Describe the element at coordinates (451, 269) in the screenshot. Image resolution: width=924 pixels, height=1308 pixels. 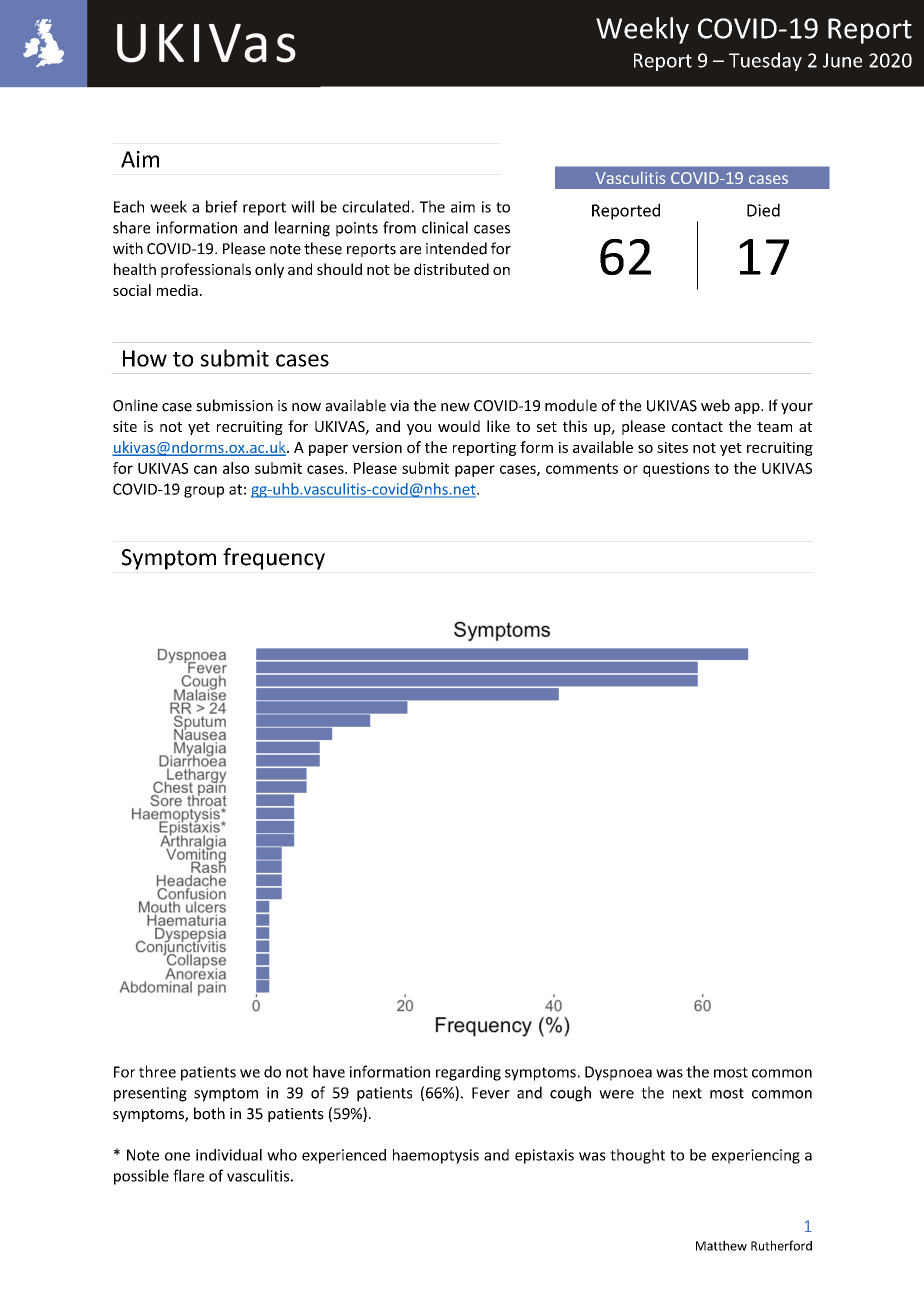
I see `distributed` at that location.
